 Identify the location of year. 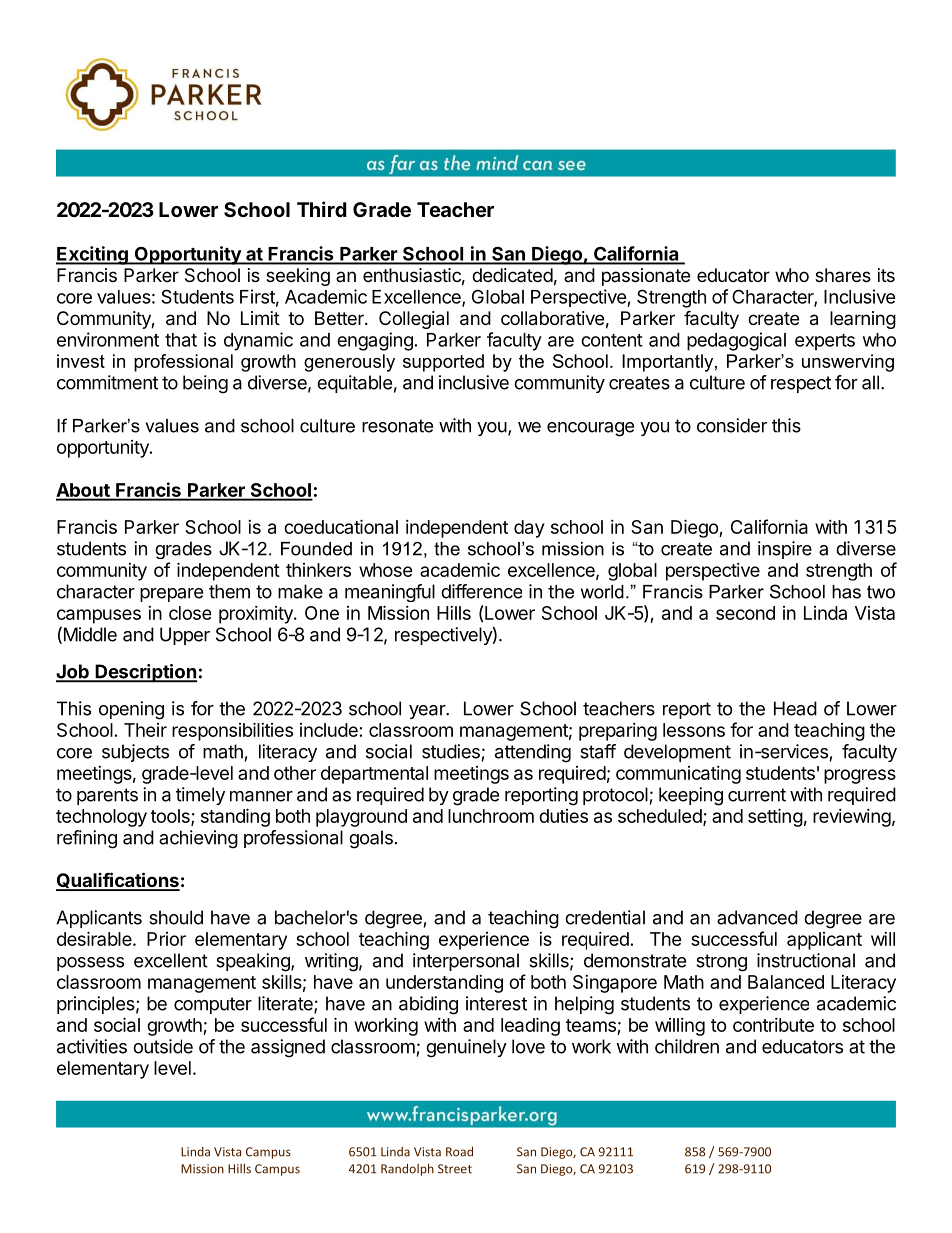
(428, 712).
